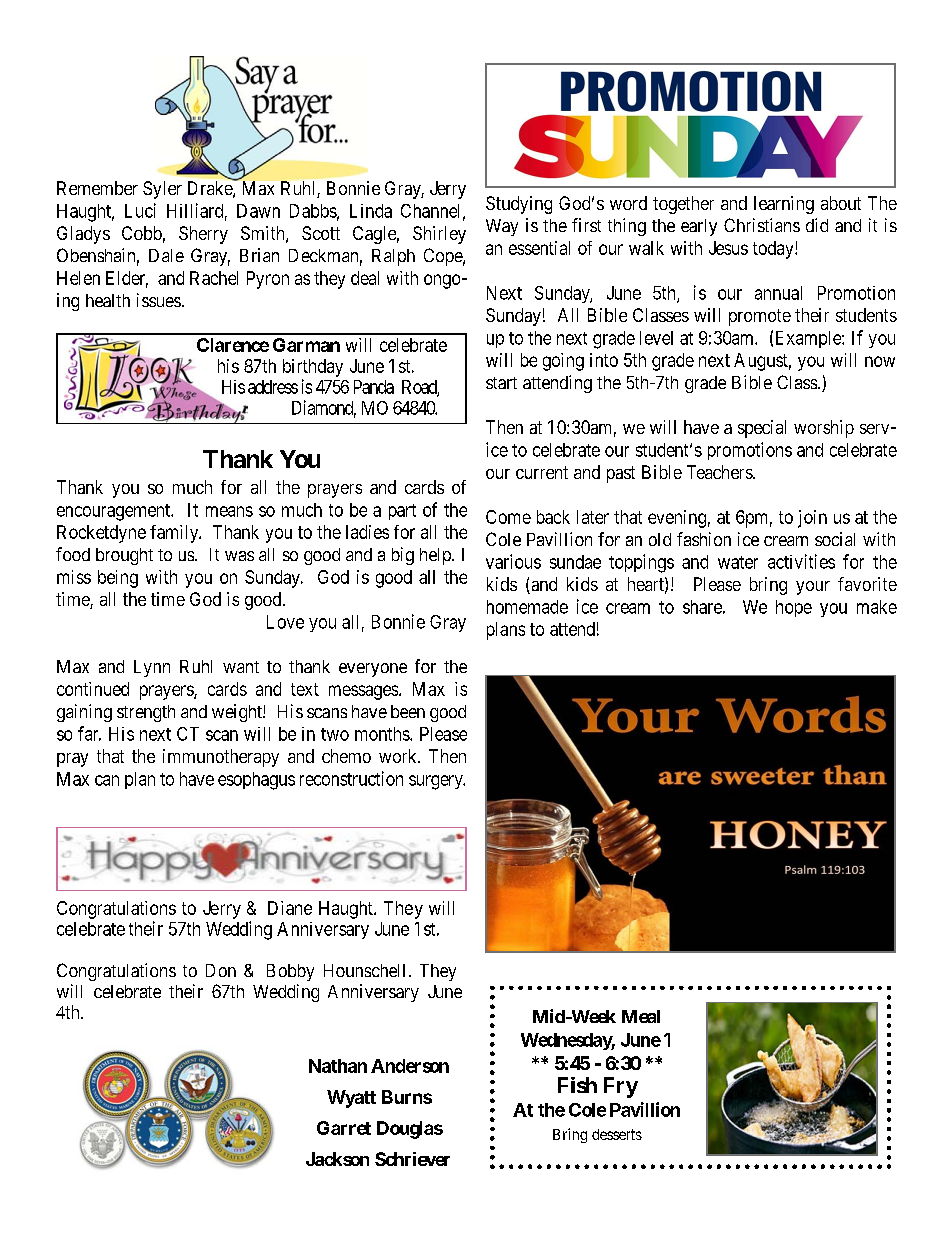 The width and height of the screenshot is (952, 1233). Describe the element at coordinates (408, 711) in the screenshot. I see `been` at that location.
